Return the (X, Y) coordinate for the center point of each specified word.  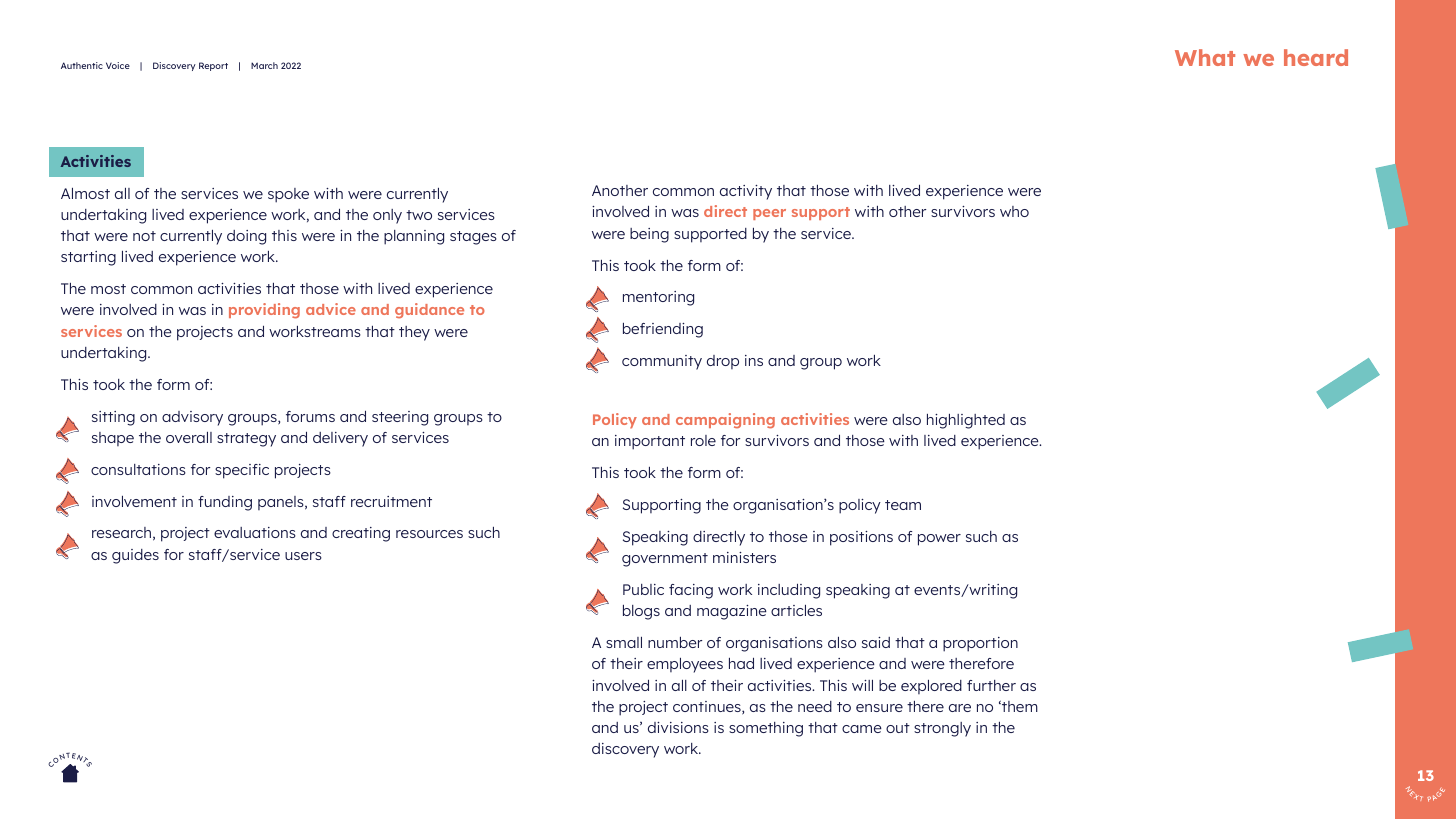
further (991, 685)
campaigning (725, 421)
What (1205, 57)
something (766, 729)
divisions (678, 727)
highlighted (966, 421)
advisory (192, 418)
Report (213, 66)
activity (746, 192)
